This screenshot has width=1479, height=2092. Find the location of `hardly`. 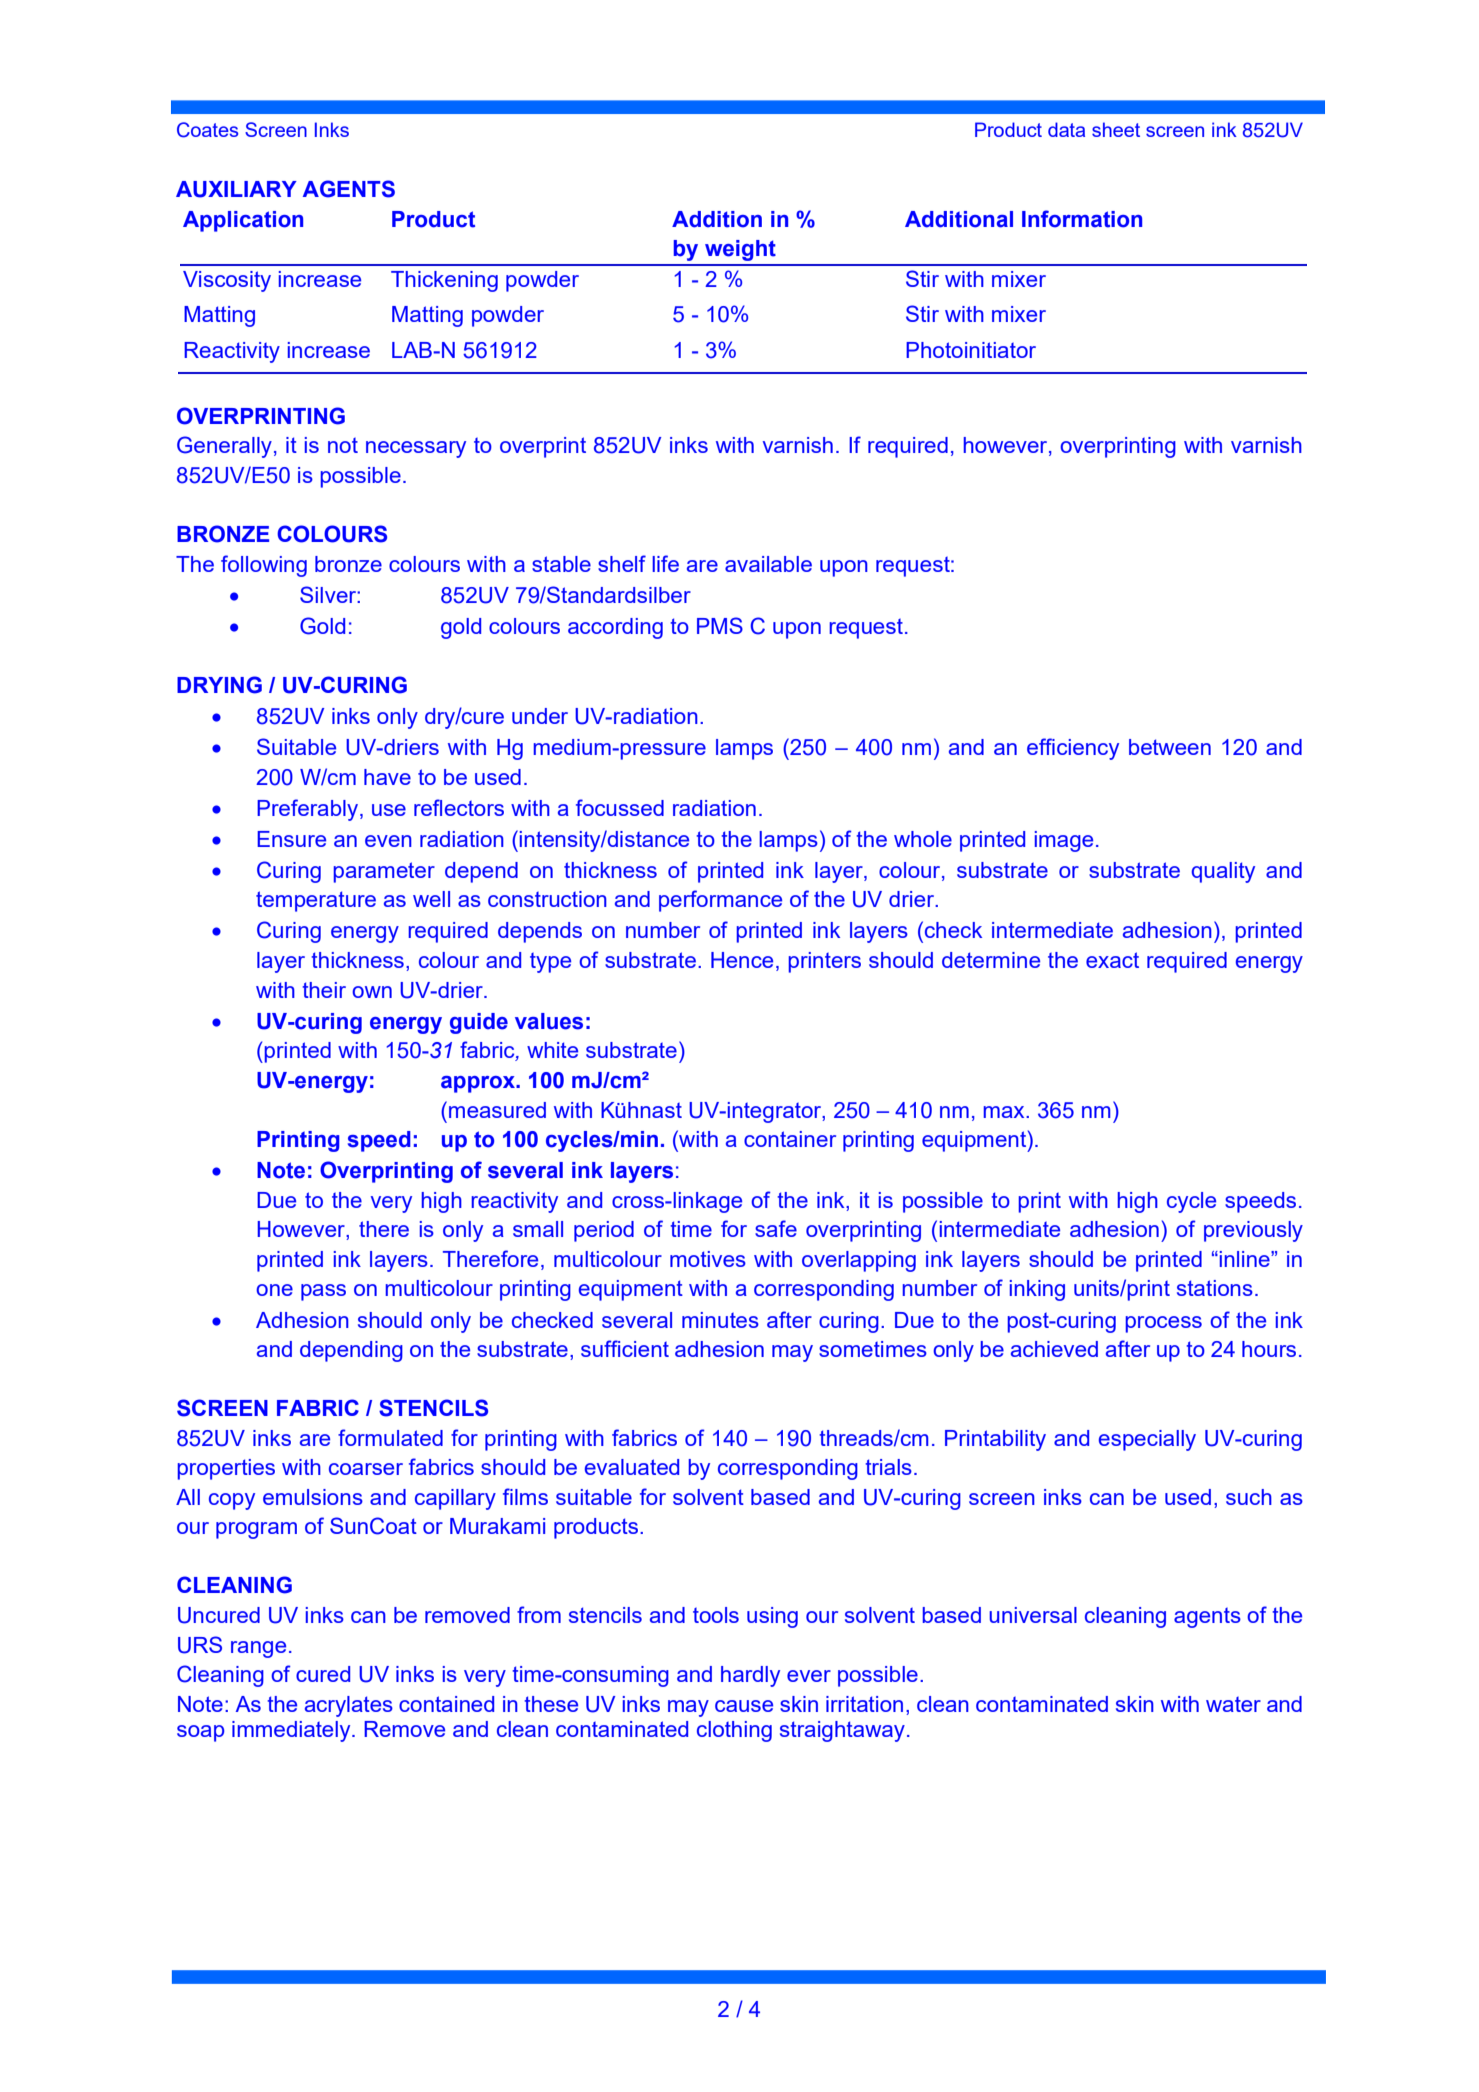

hardly is located at coordinates (750, 1676).
